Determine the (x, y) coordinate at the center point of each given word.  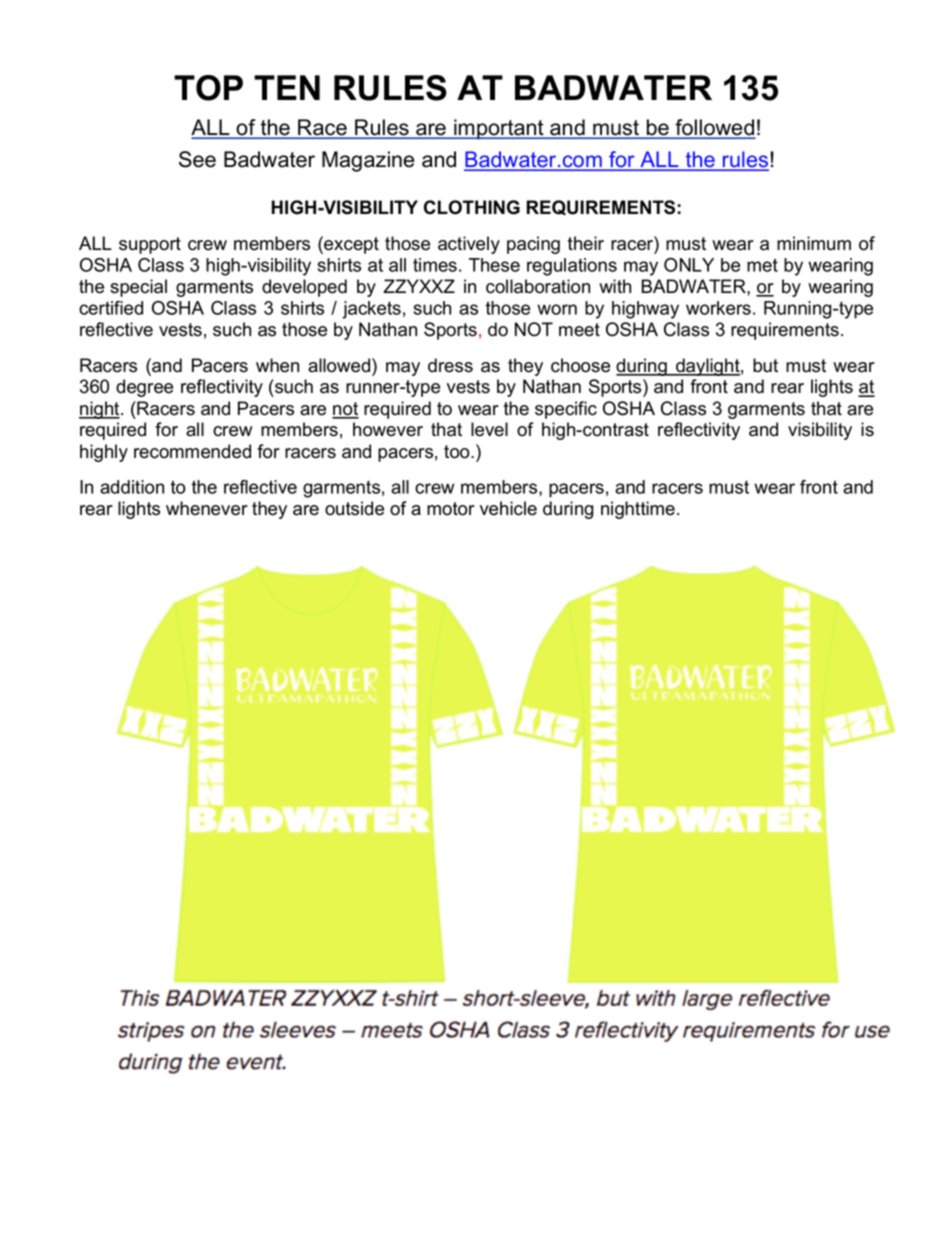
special (138, 288)
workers (718, 308)
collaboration (538, 286)
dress (450, 365)
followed (714, 128)
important (499, 129)
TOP (208, 88)
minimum (814, 243)
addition (132, 487)
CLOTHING (472, 207)
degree (144, 388)
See (197, 159)
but (765, 365)
